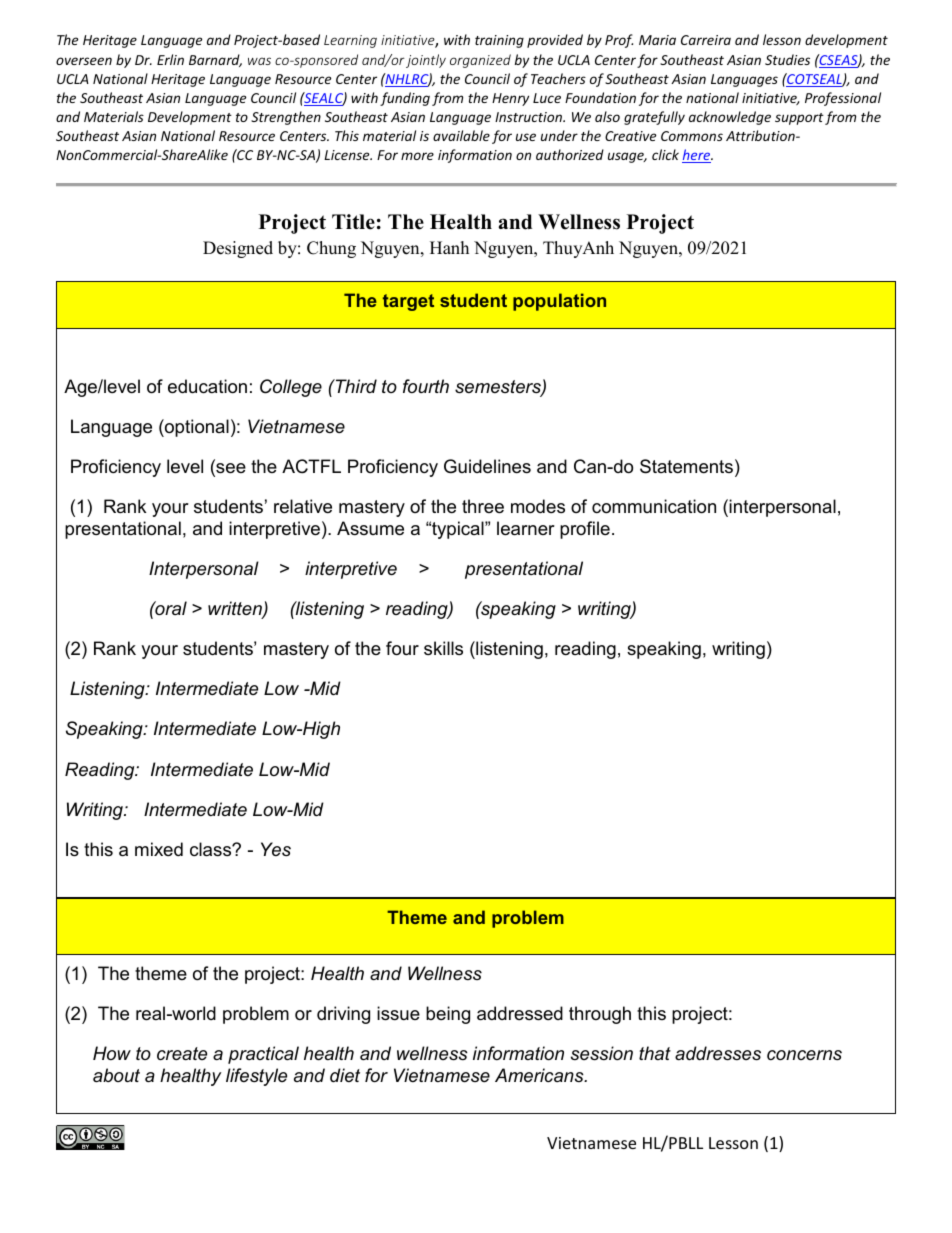 This screenshot has height=1233, width=952. I want to click on jointly, so click(426, 61).
